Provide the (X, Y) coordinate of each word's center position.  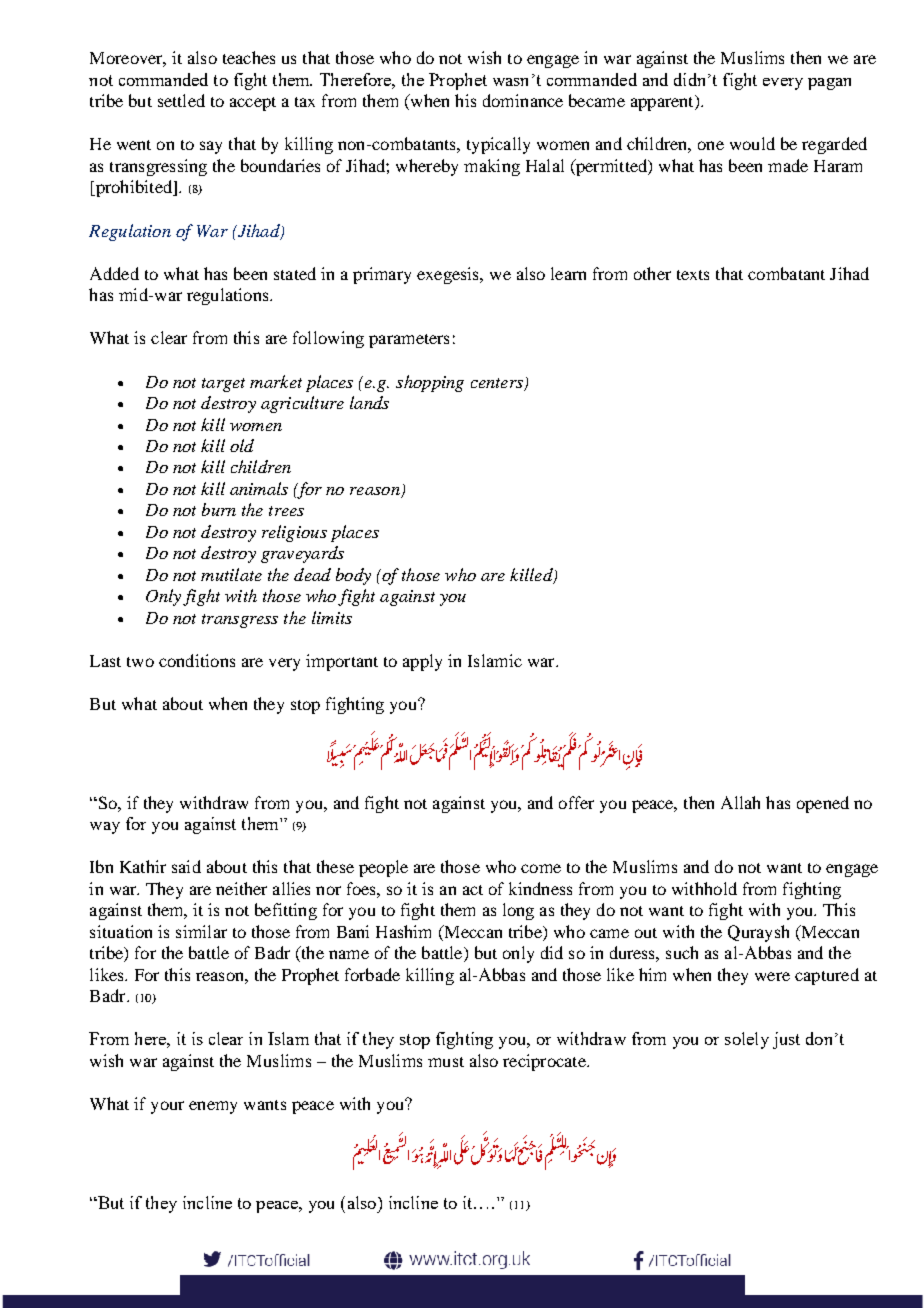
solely (747, 1040)
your (167, 1107)
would (752, 143)
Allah (740, 802)
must (446, 1062)
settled (181, 100)
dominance (523, 100)
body (353, 576)
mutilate (231, 574)
